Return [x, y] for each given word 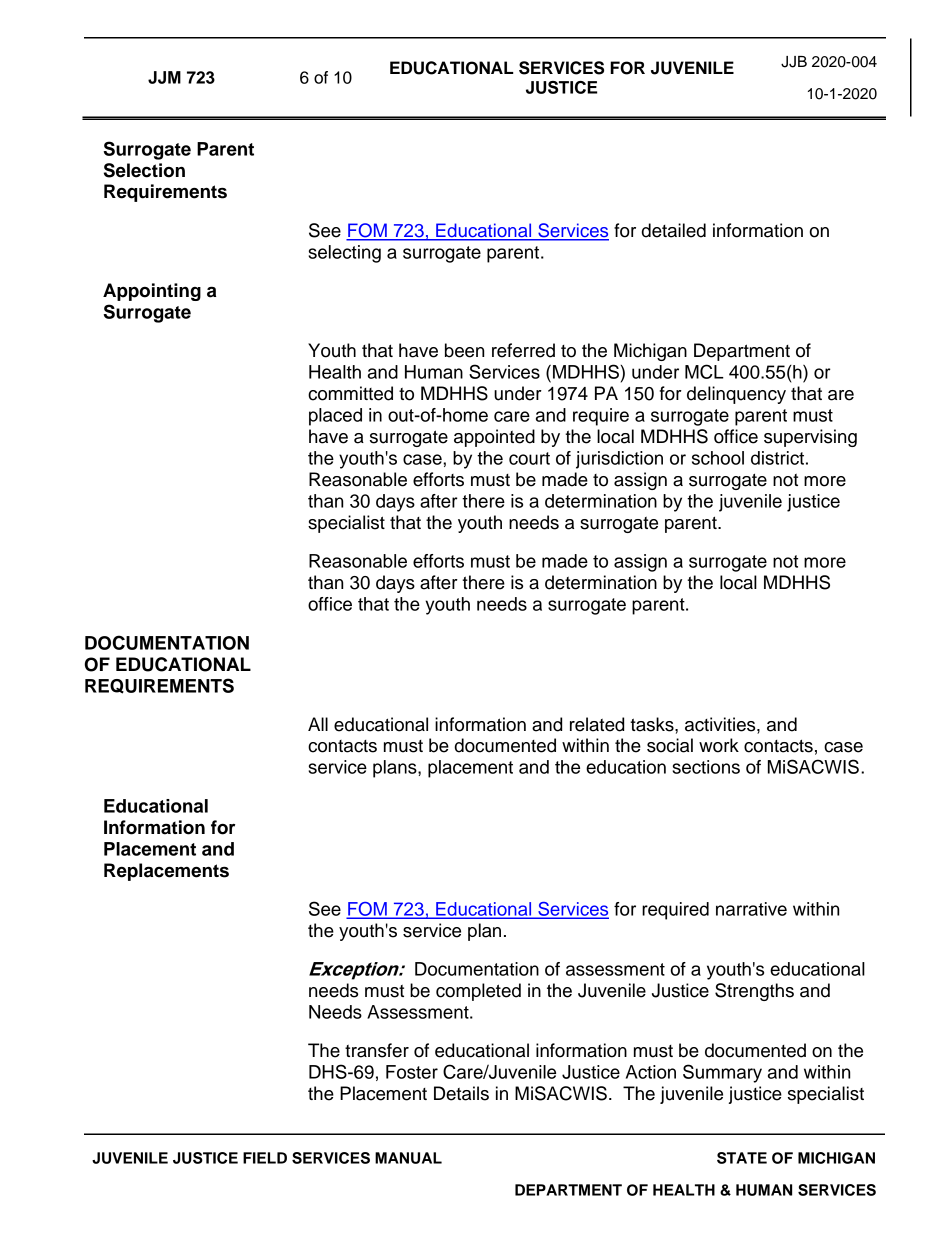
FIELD [265, 1158]
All [318, 724]
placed [335, 417]
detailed [674, 230]
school [718, 458]
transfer [377, 1050]
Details [461, 1093]
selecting [344, 254]
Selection [144, 170]
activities [721, 724]
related [597, 724]
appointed [494, 438]
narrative [751, 909]
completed [478, 992]
